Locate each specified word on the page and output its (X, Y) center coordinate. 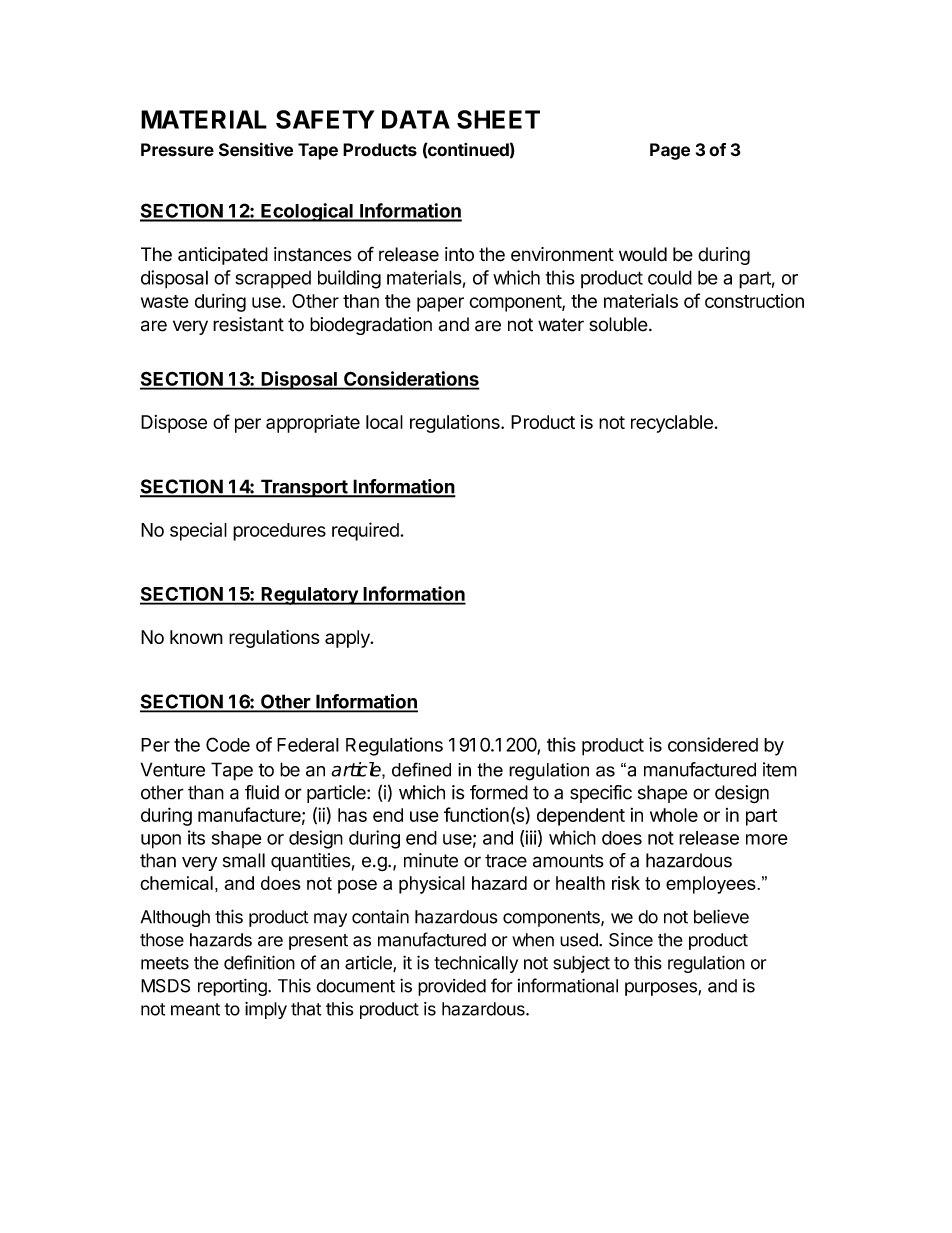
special (198, 531)
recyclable (672, 424)
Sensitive (256, 150)
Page (670, 151)
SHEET (498, 119)
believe (721, 916)
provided (452, 987)
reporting (233, 987)
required (366, 531)
